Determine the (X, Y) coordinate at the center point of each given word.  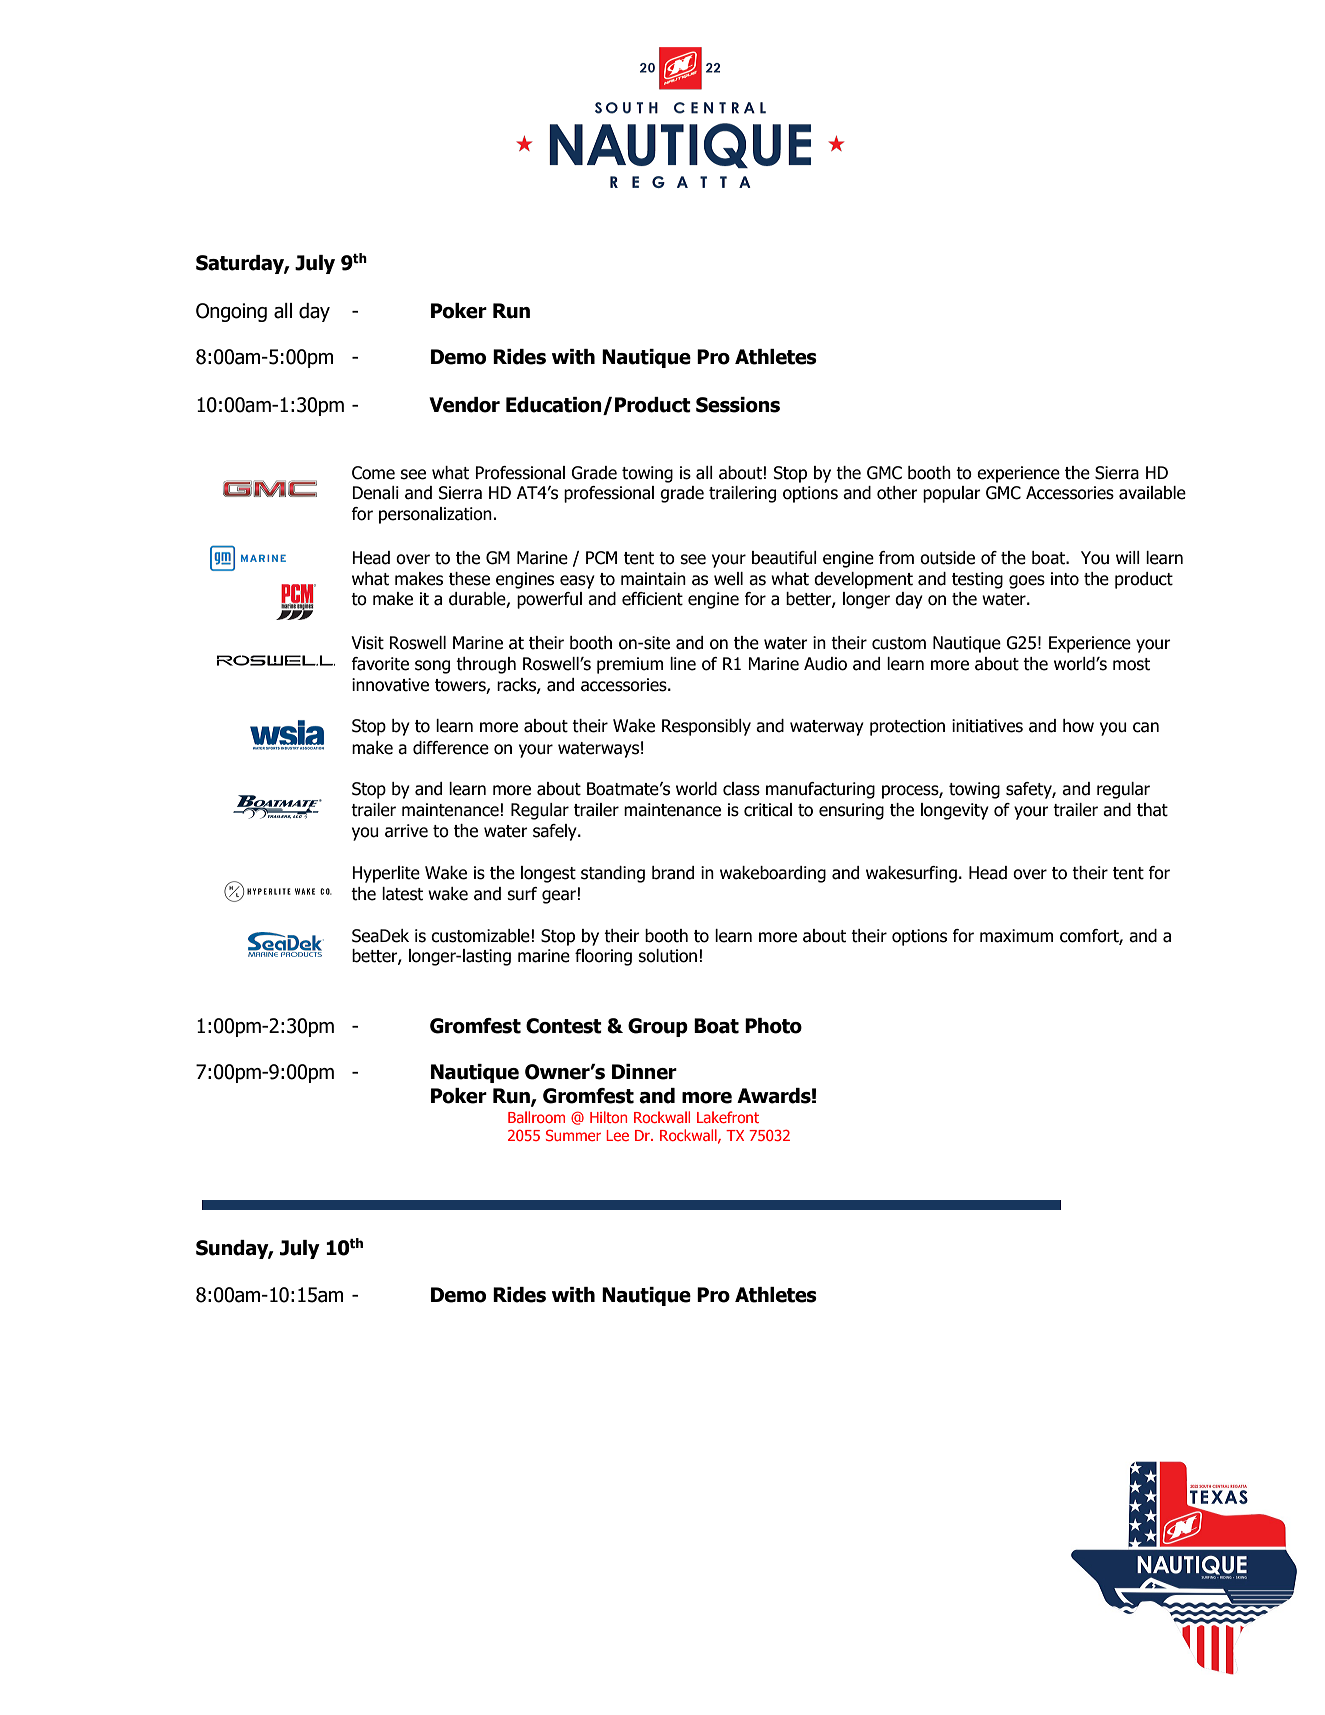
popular (952, 494)
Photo (773, 1026)
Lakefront (728, 1117)
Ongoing (231, 312)
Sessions (738, 405)
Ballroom (536, 1117)
